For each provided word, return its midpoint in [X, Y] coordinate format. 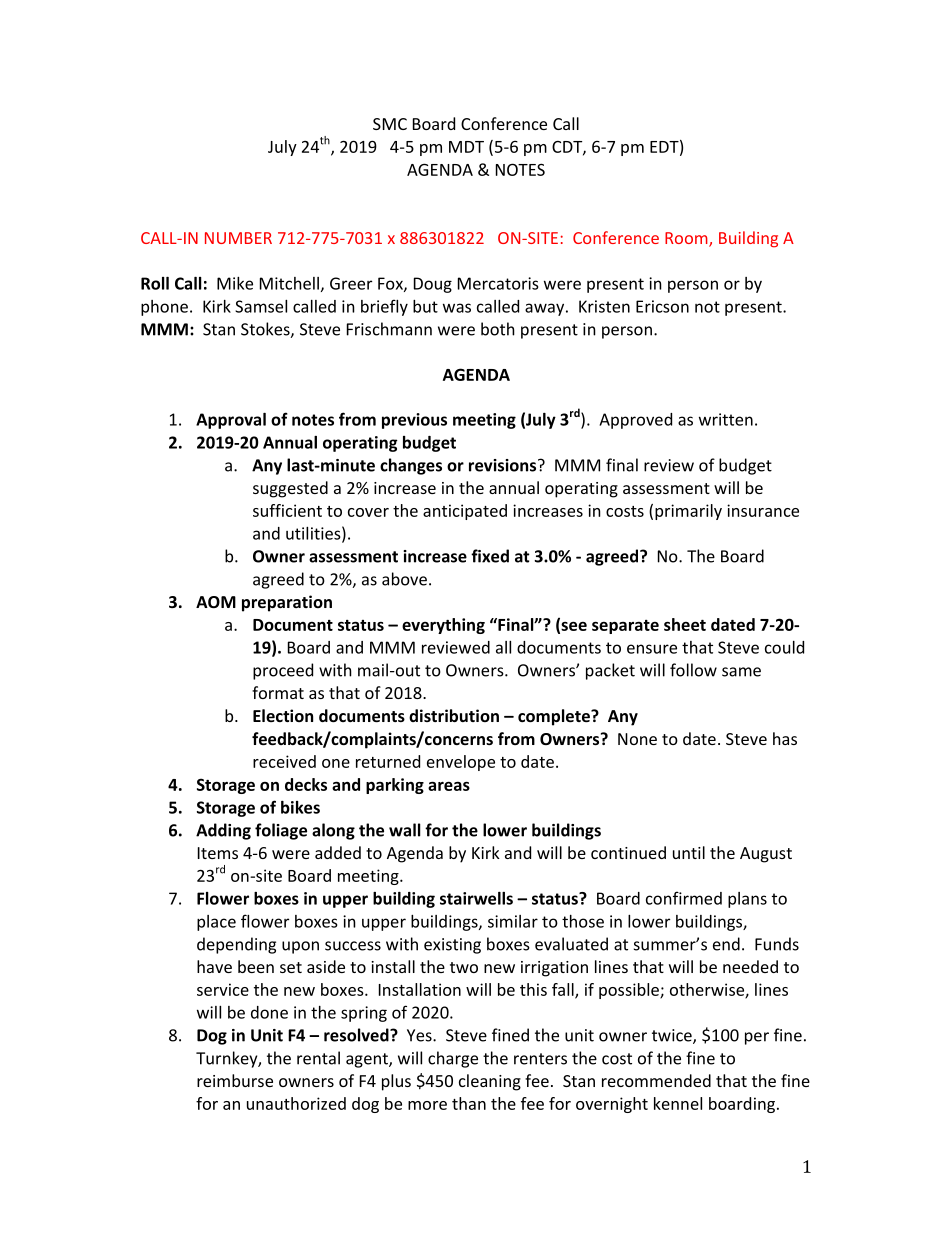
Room [687, 239]
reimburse [235, 1080]
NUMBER [238, 238]
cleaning [490, 1082]
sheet [685, 624]
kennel [678, 1103]
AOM [216, 602]
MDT [466, 147]
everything [443, 626]
